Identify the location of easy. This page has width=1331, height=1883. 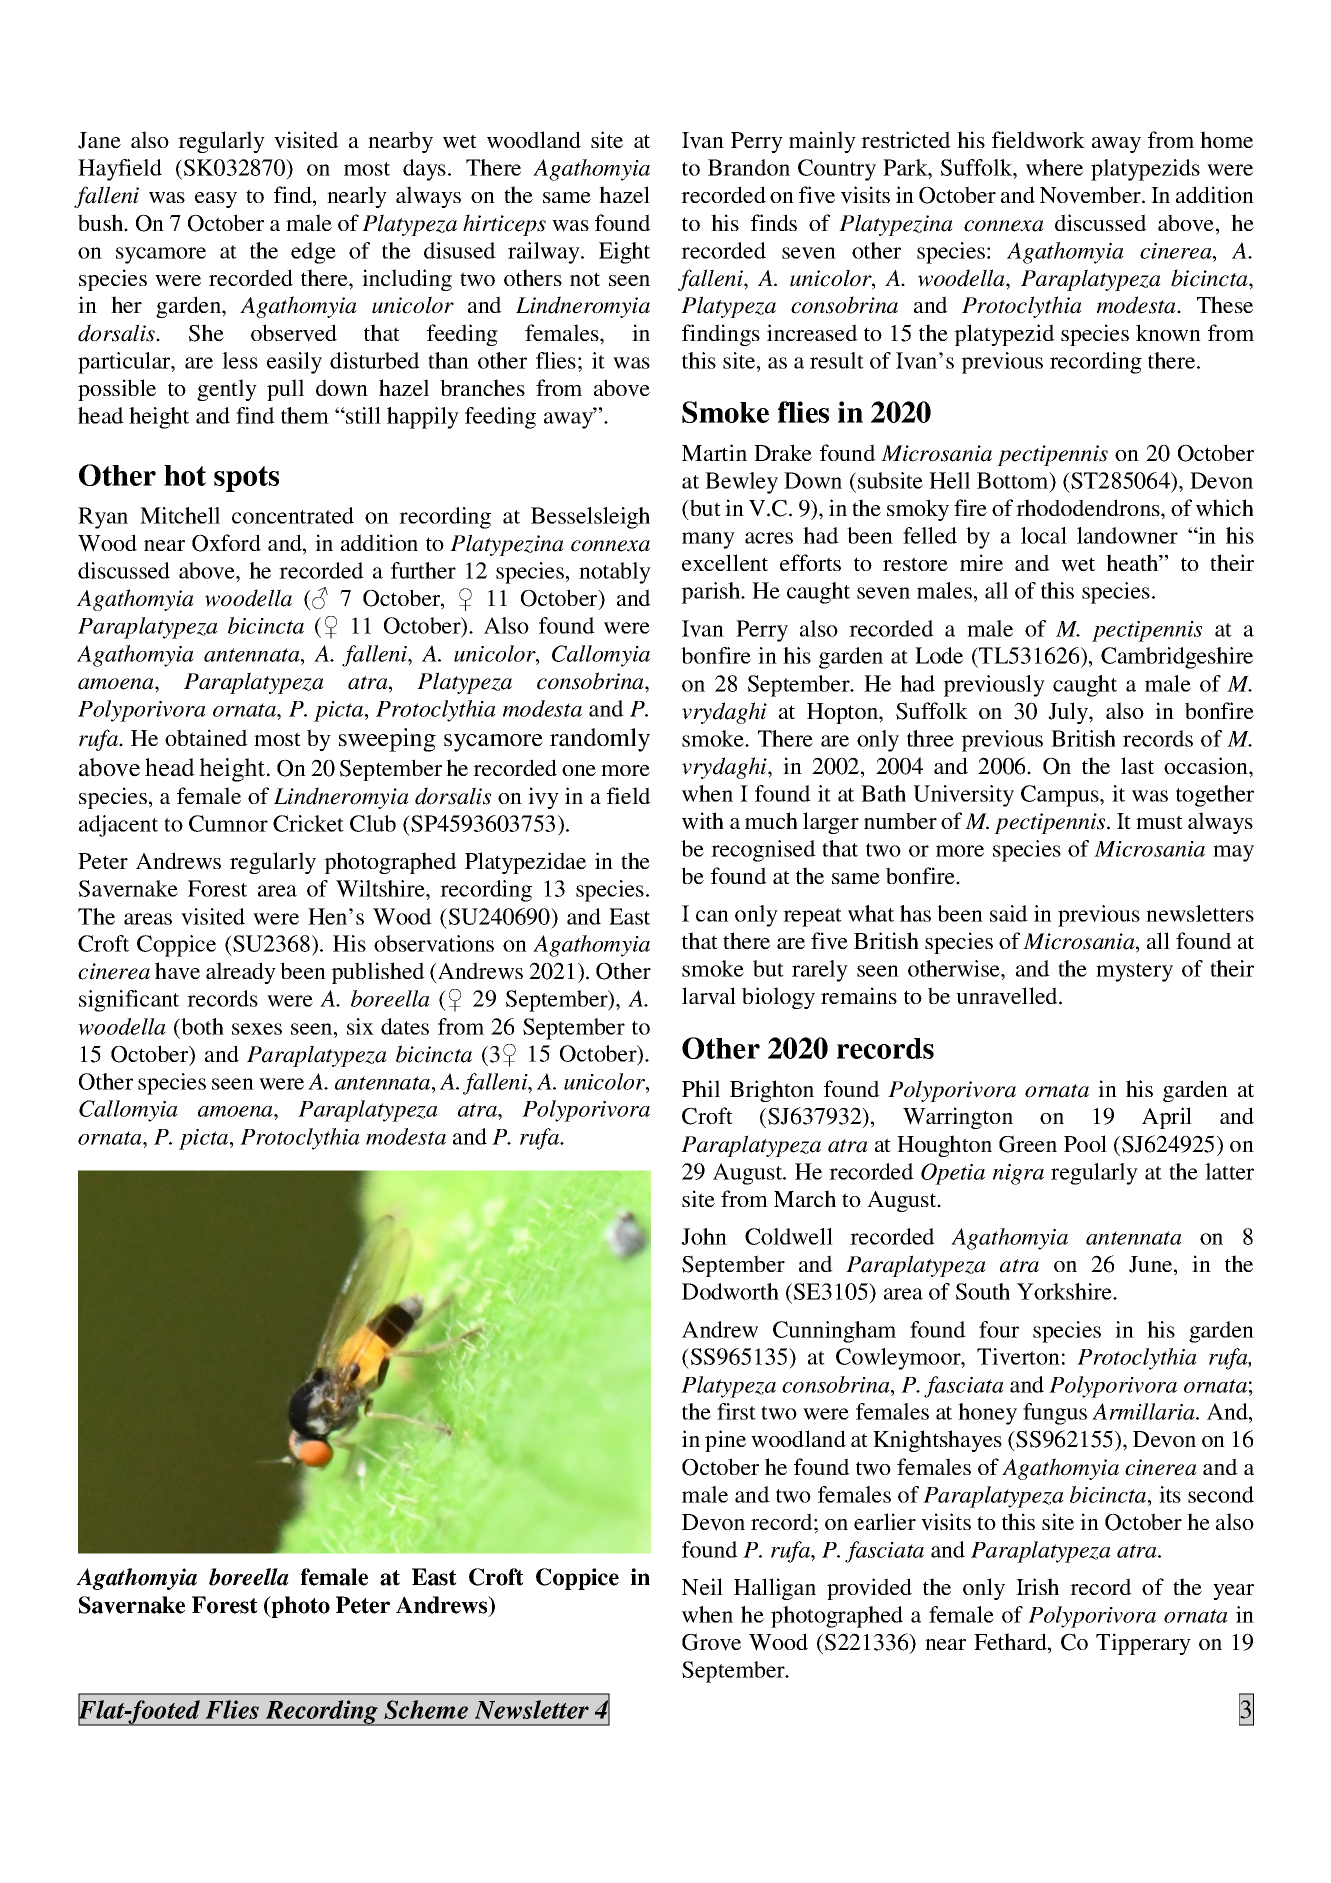
(216, 200).
